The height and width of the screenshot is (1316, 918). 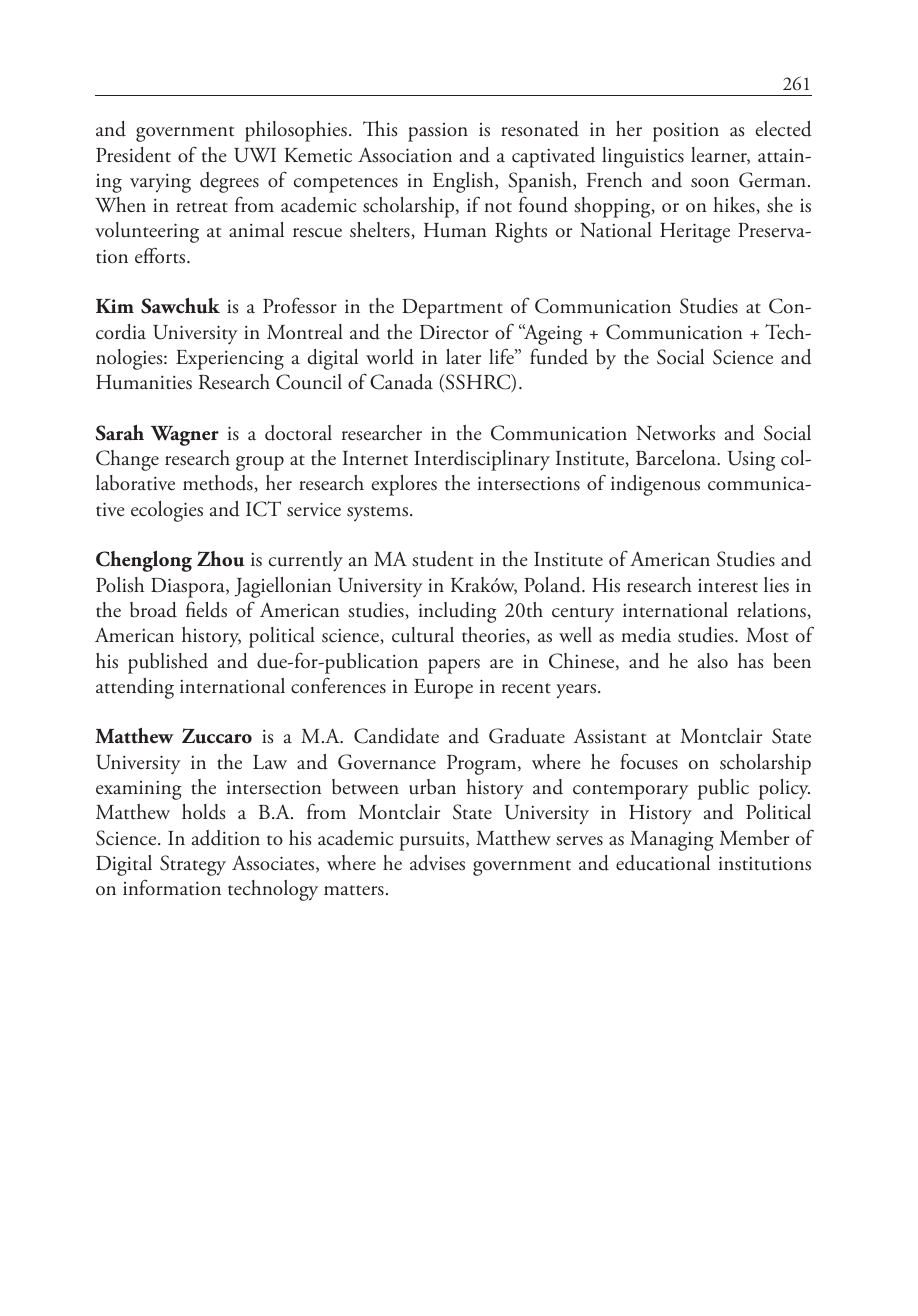 I want to click on advises, so click(x=437, y=863).
